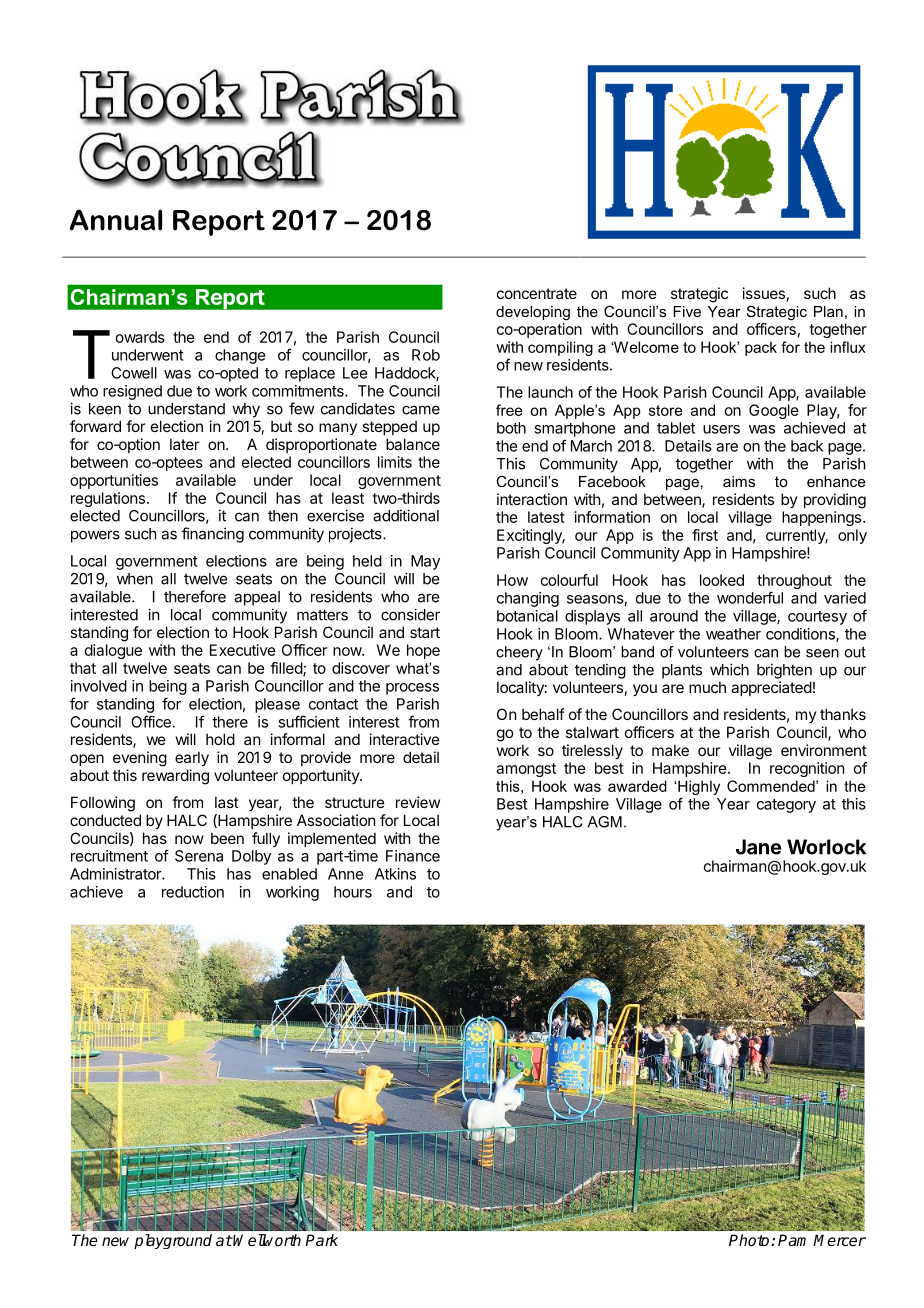 The image size is (924, 1308). Describe the element at coordinates (750, 1240) in the screenshot. I see `Photo` at that location.
